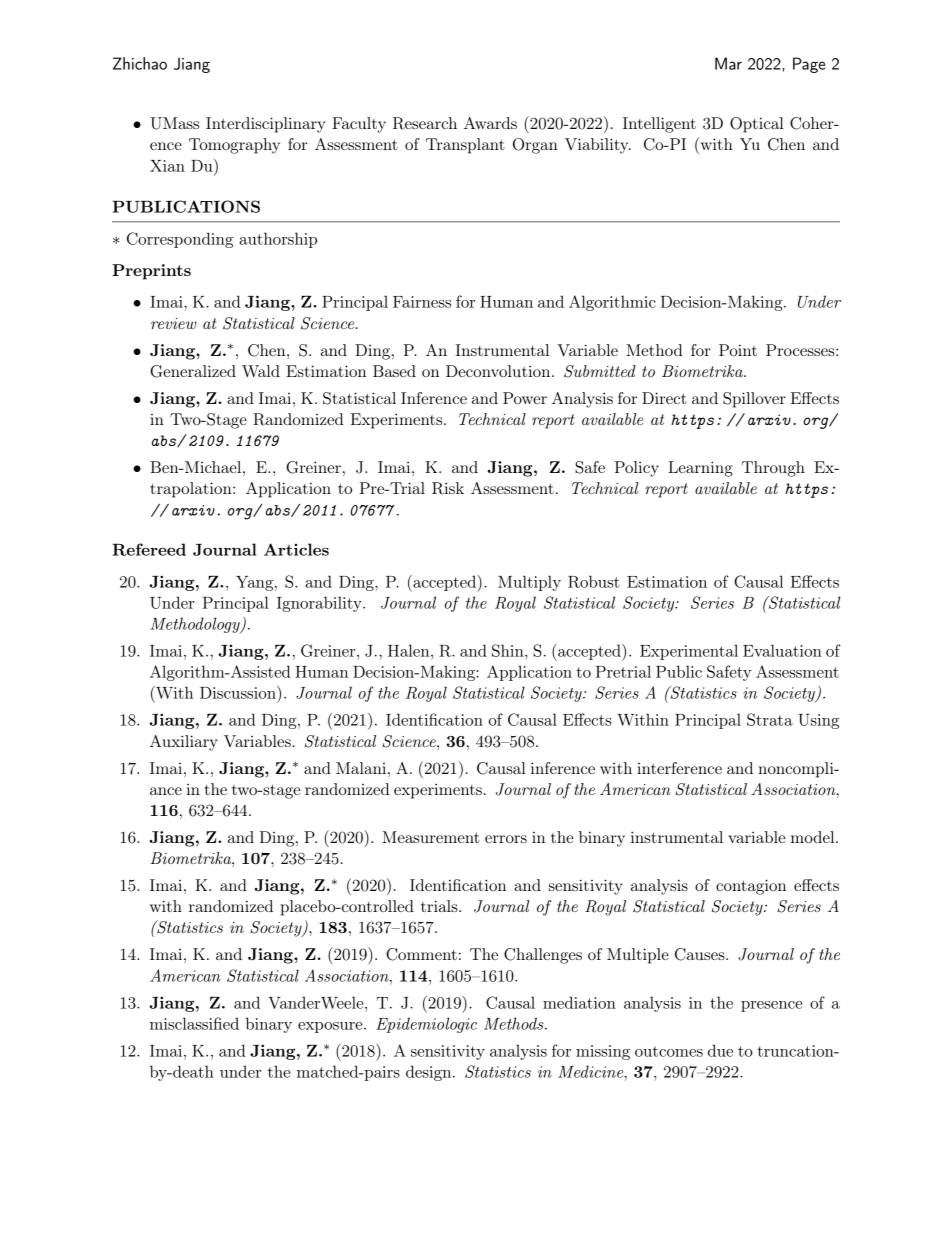 The width and height of the screenshot is (952, 1233). Describe the element at coordinates (296, 549) in the screenshot. I see `Articles` at that location.
